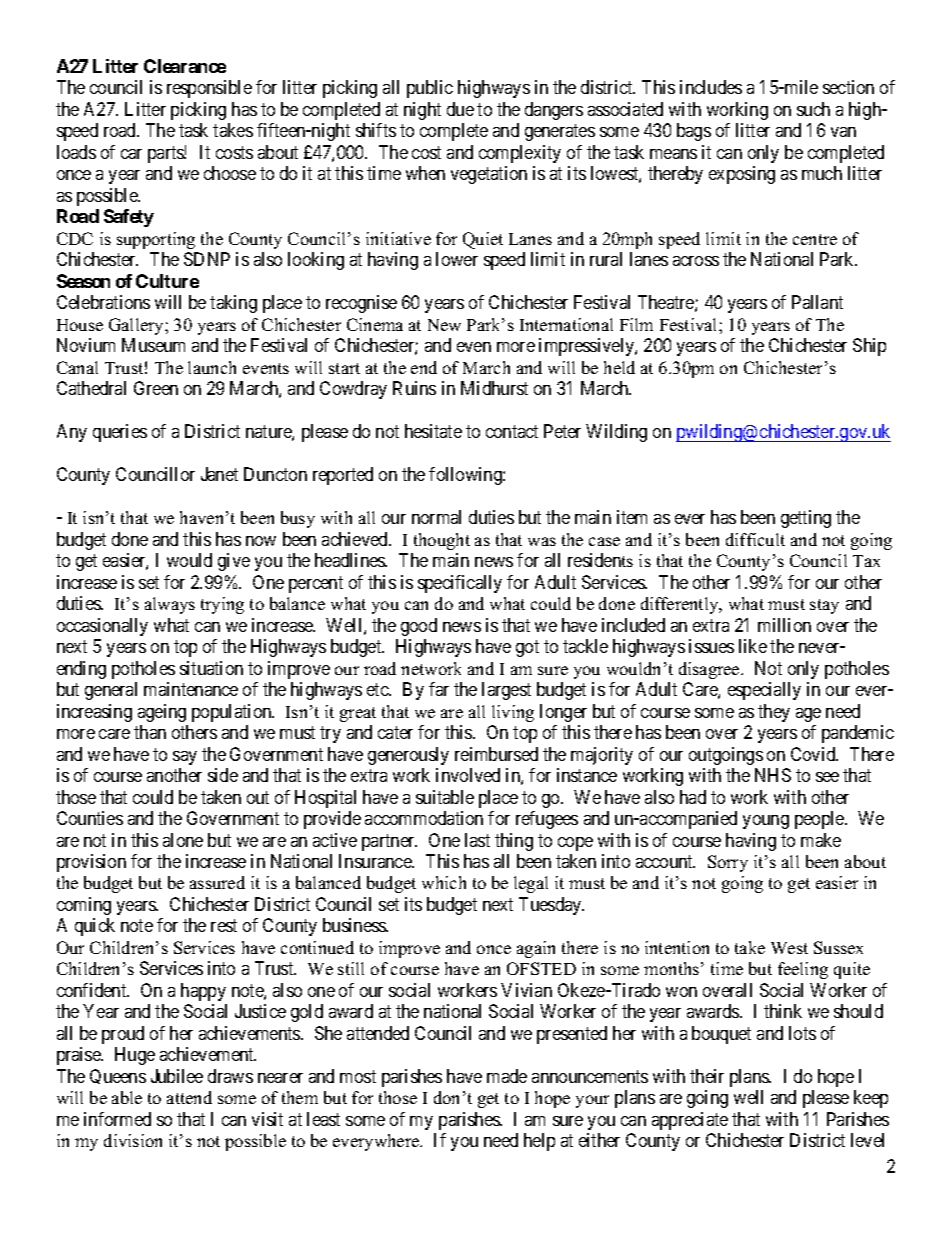 The width and height of the screenshot is (952, 1233). Describe the element at coordinates (813, 109) in the screenshot. I see `such` at that location.
